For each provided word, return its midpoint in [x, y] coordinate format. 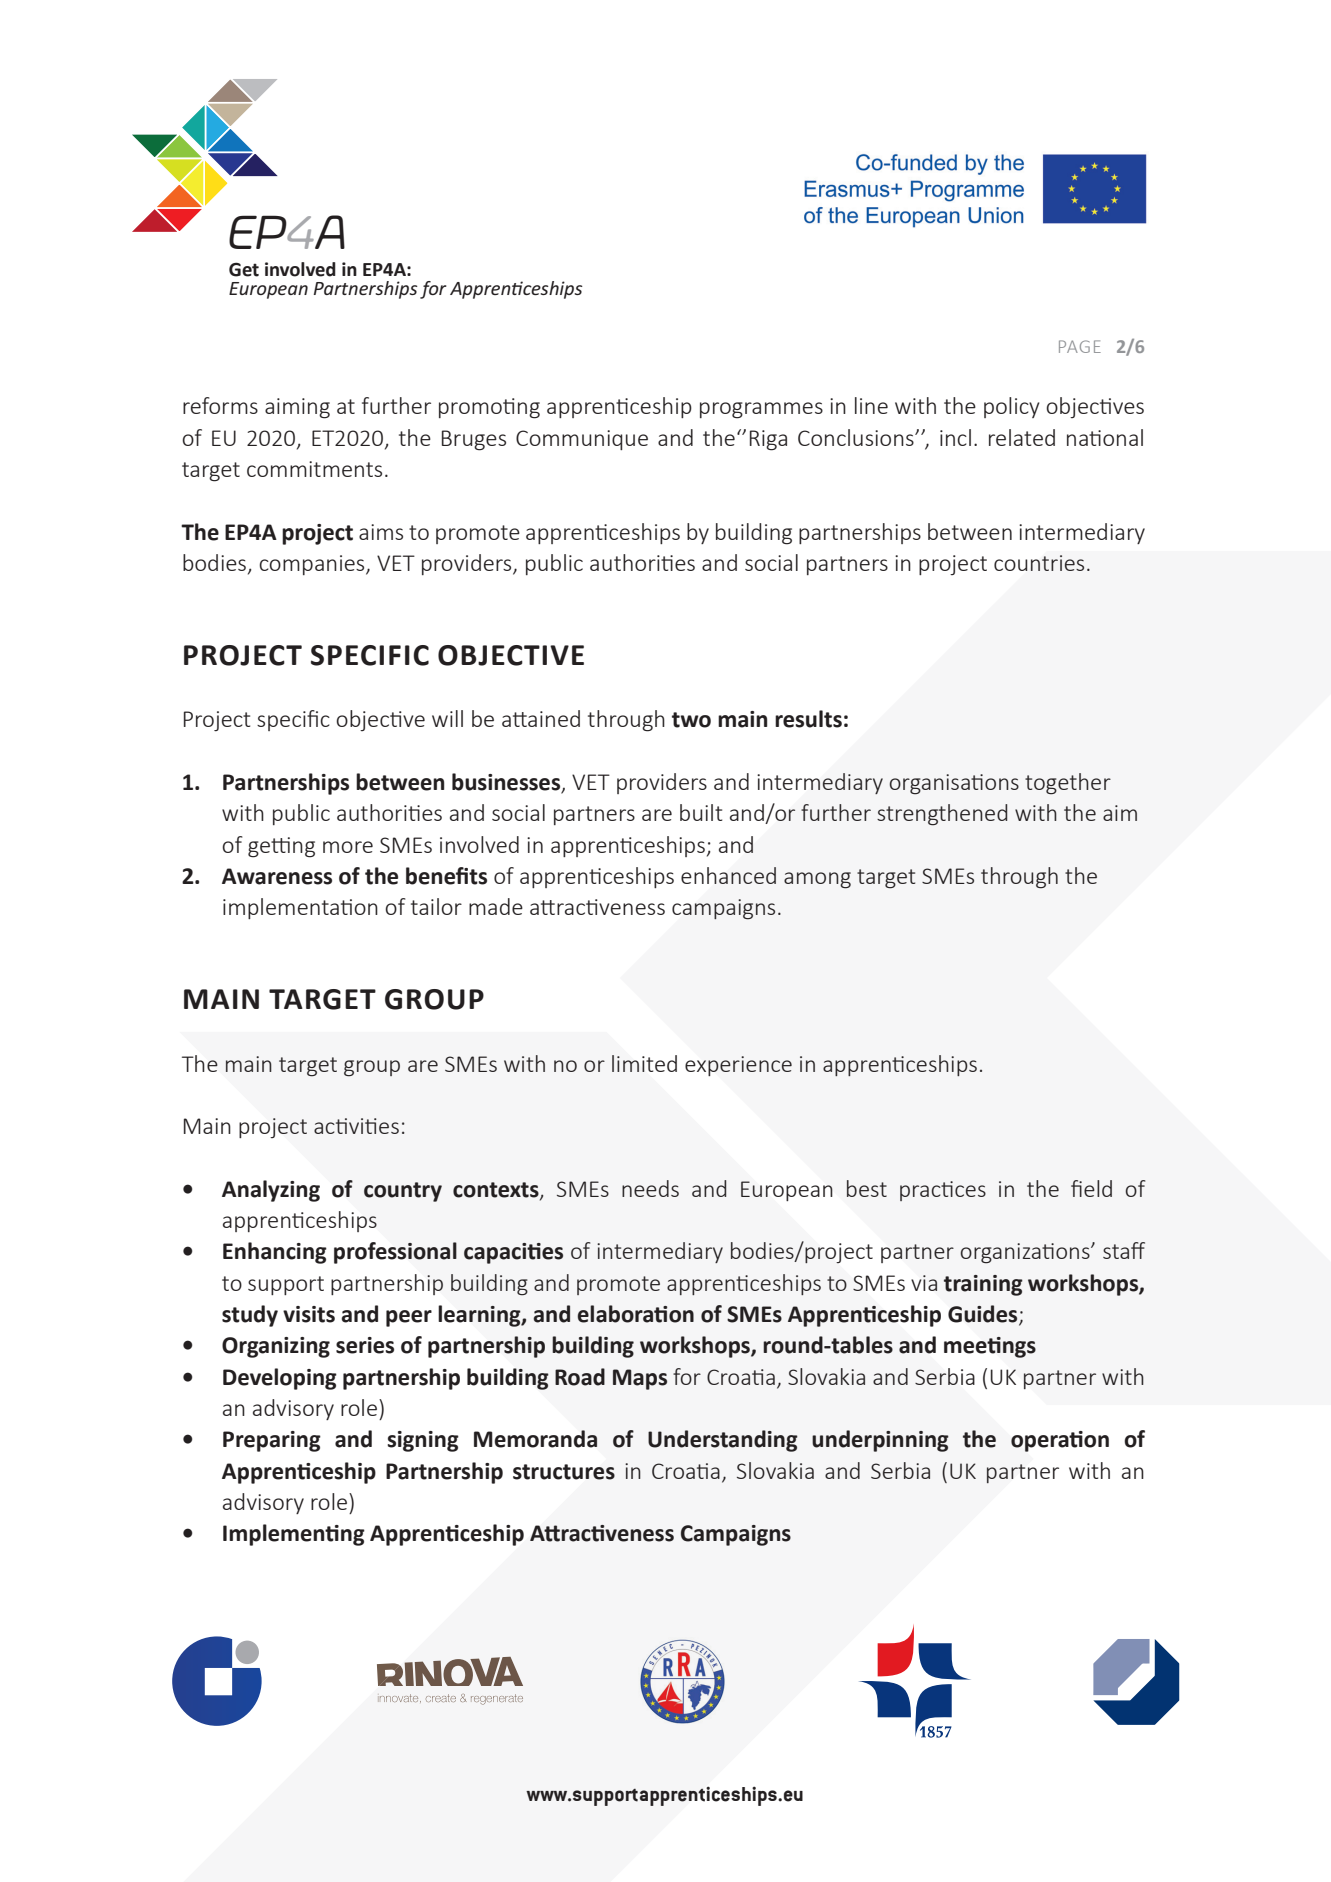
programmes [761, 410]
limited [644, 1063]
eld [1098, 1188]
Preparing [272, 1441]
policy [1012, 407]
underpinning [880, 1441]
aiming [297, 408]
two [691, 720]
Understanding [723, 1441]
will [447, 718]
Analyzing [271, 1191]
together [1068, 784]
